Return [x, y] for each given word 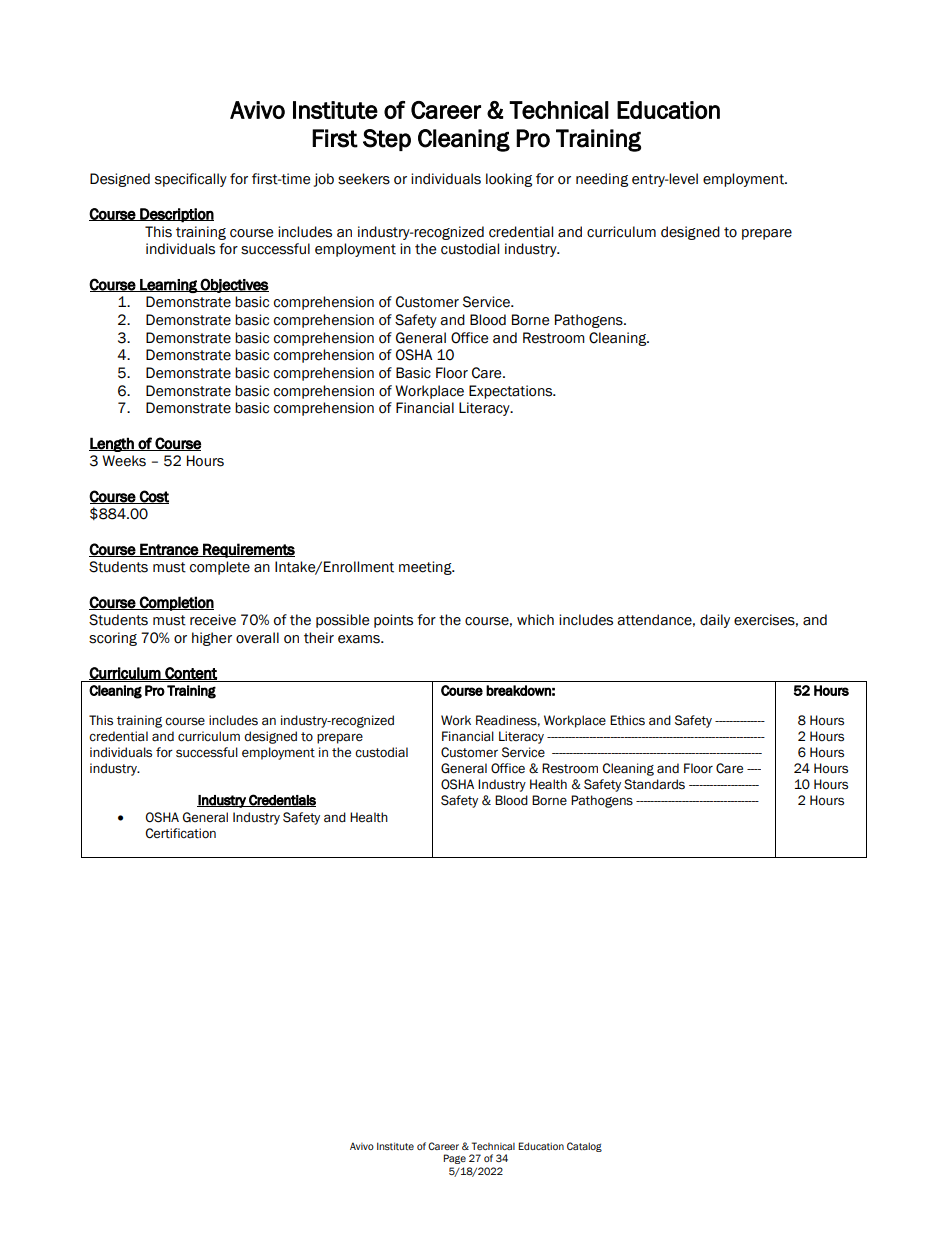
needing [602, 180]
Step [387, 140]
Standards [654, 784]
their [319, 638]
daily [715, 621]
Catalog [584, 1147]
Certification [181, 833]
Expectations [512, 392]
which [535, 620]
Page [454, 1159]
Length [112, 444]
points [393, 621]
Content [190, 673]
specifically [191, 180]
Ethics [627, 720]
